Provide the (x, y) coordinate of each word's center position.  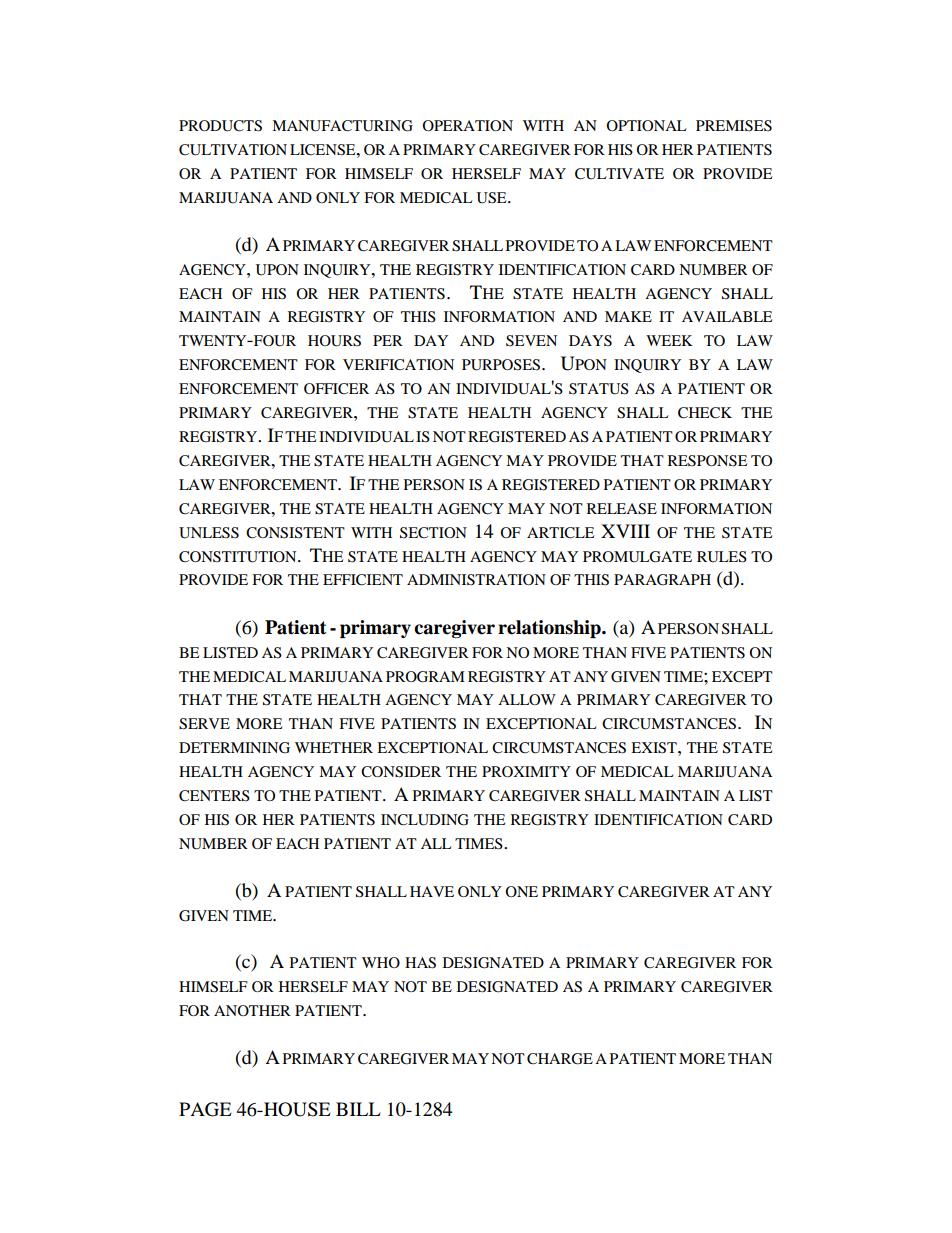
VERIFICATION (398, 364)
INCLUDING (425, 820)
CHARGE (560, 1059)
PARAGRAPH (662, 580)
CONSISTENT (295, 533)
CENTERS (214, 796)
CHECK (705, 413)
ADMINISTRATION (476, 580)
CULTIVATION (233, 150)
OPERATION (467, 125)
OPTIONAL (646, 125)
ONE (521, 891)
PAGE (205, 1109)
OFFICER (336, 388)
